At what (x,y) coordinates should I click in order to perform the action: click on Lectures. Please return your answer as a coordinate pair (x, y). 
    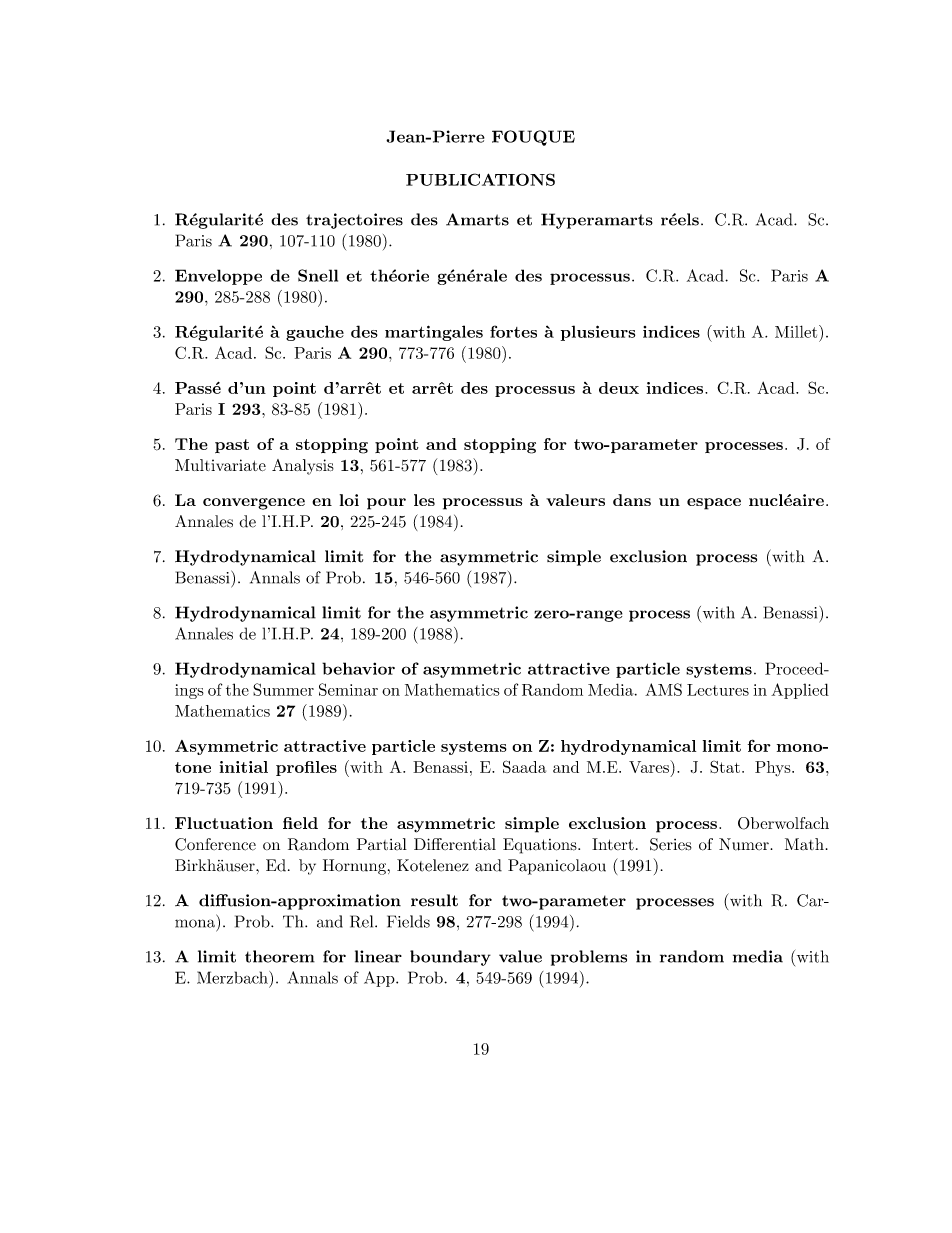
    Looking at the image, I should click on (718, 690).
